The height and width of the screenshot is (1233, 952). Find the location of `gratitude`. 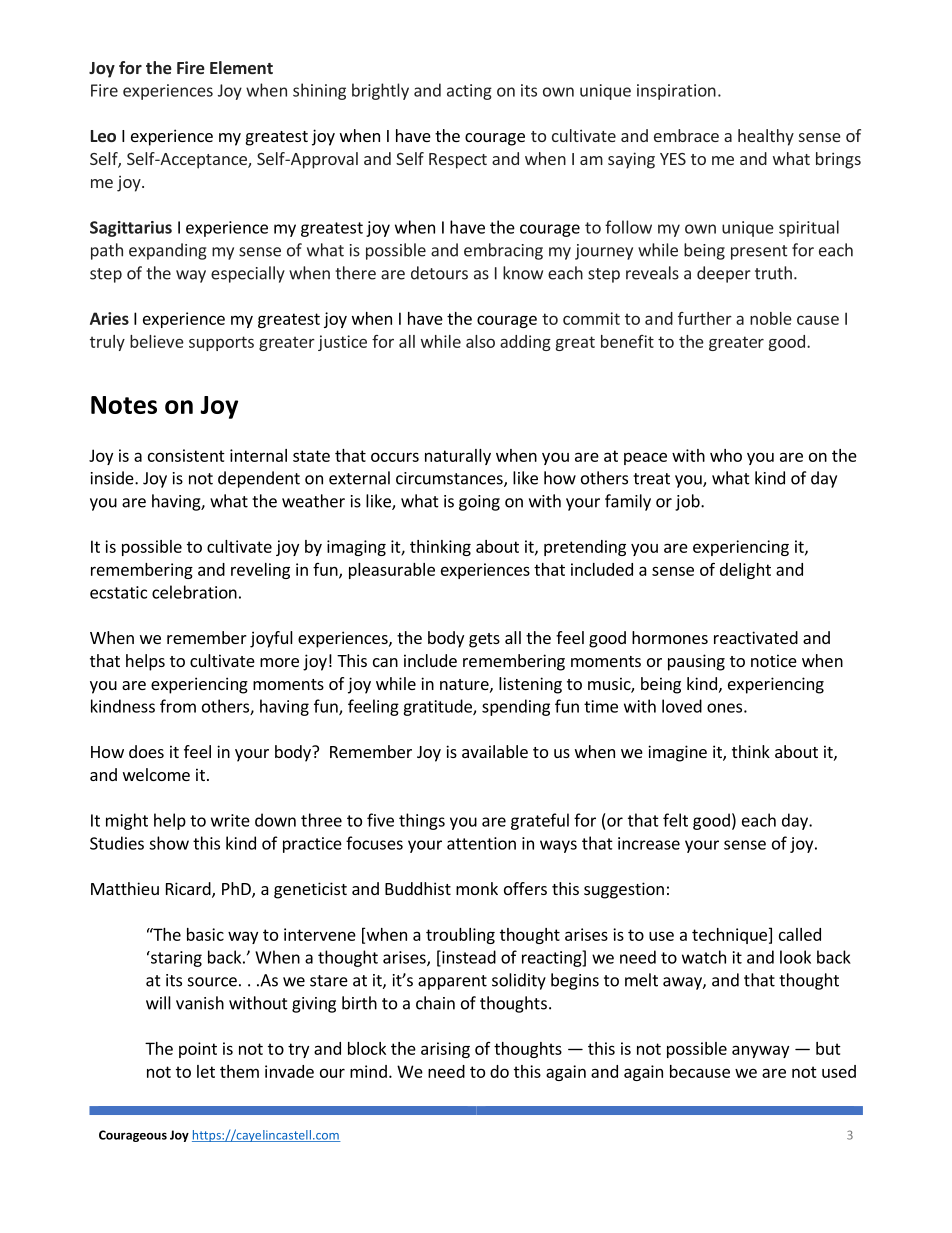

gratitude is located at coordinates (438, 707).
